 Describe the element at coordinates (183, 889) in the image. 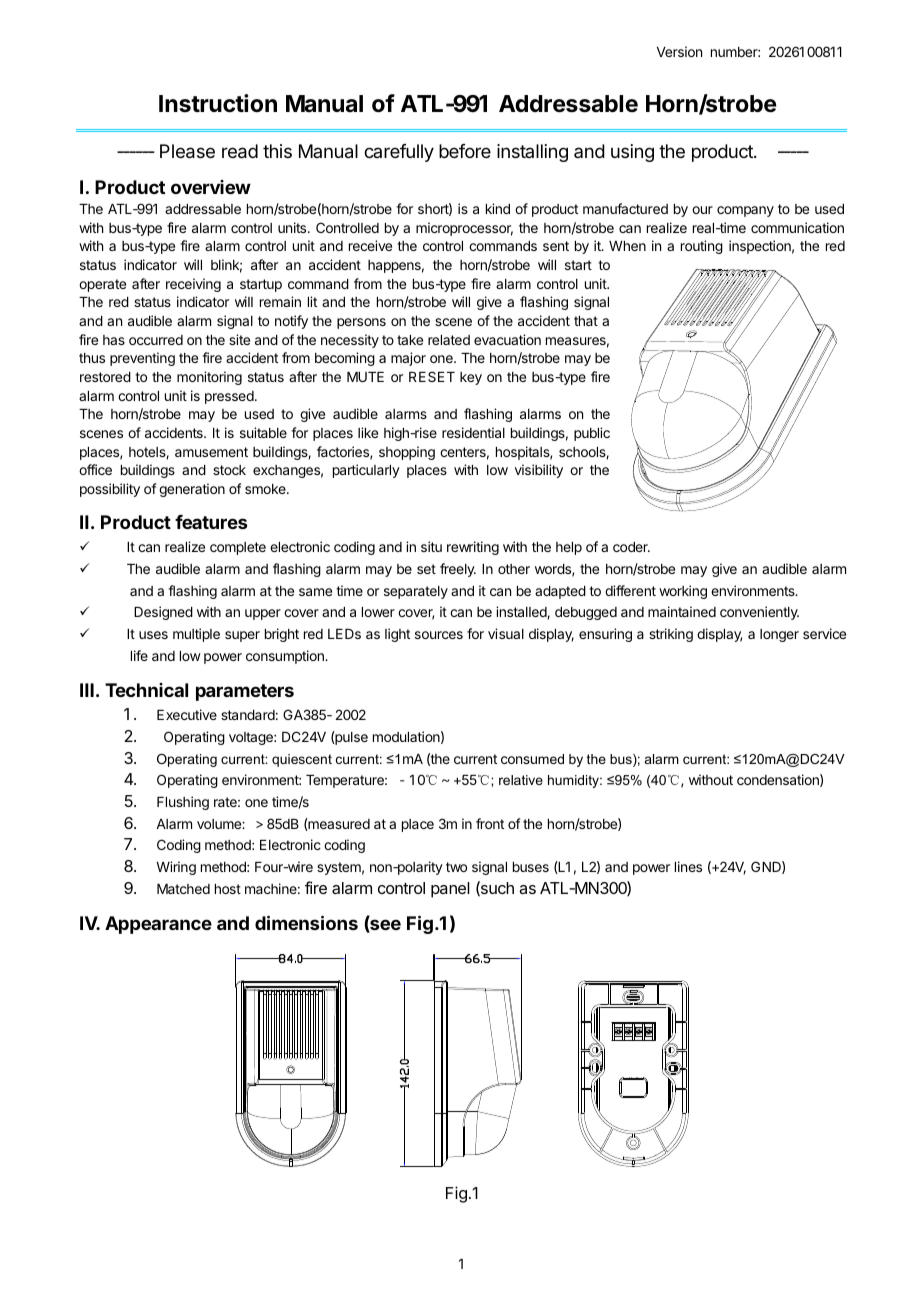

I see `Matched` at that location.
